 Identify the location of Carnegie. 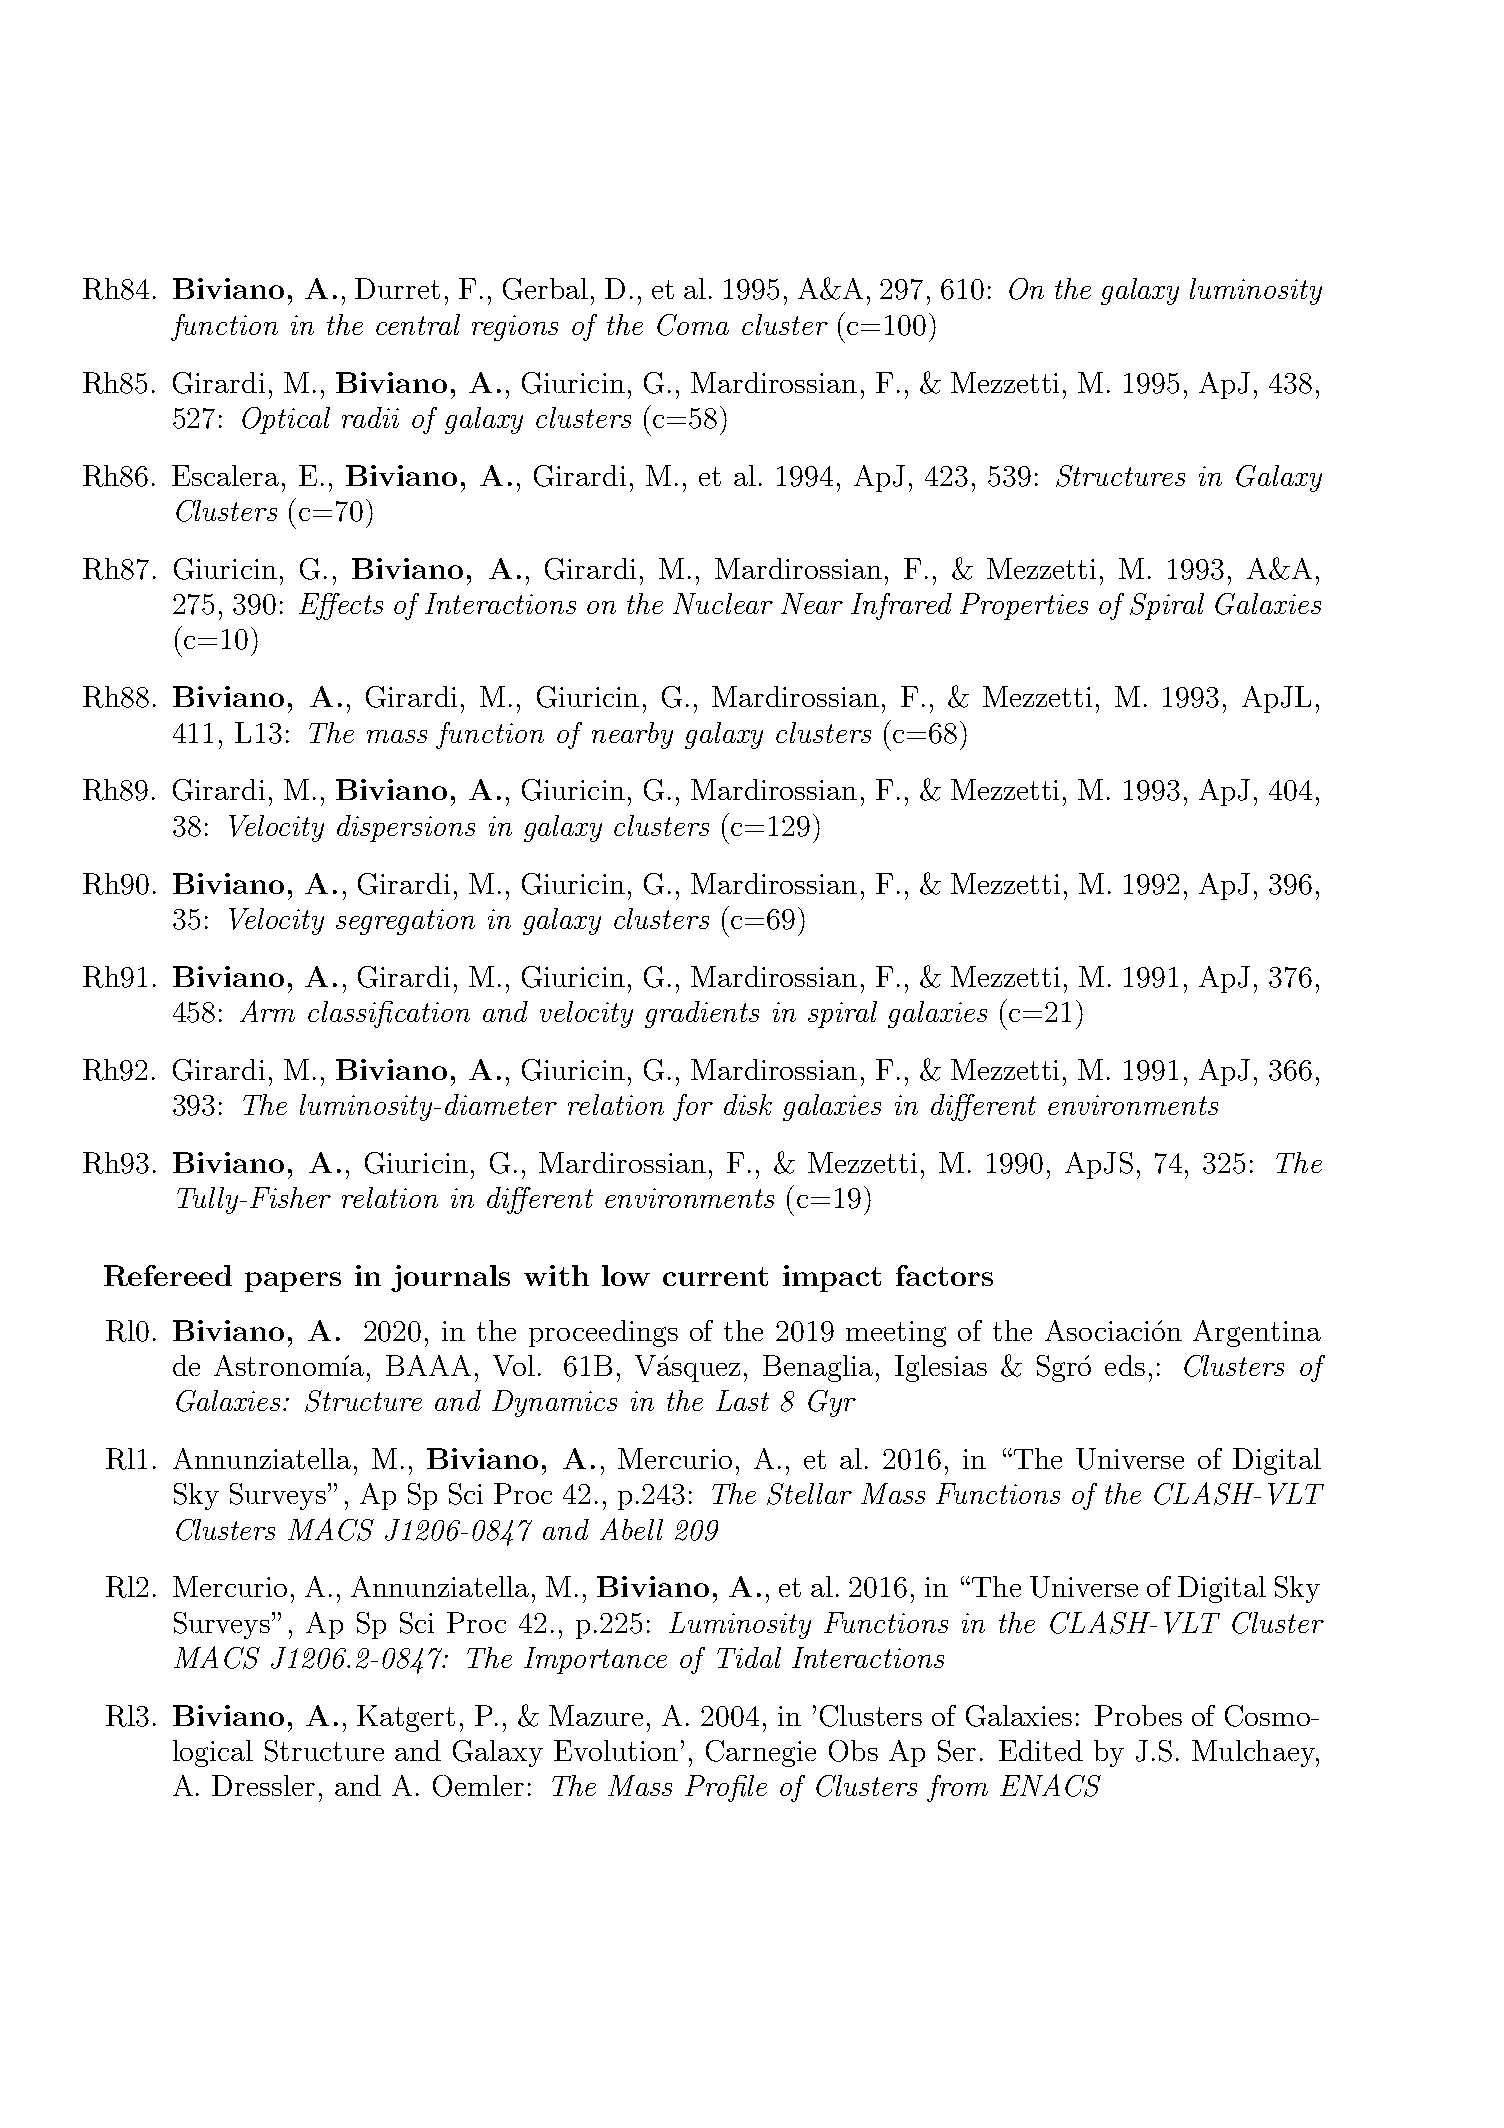
(761, 1753).
